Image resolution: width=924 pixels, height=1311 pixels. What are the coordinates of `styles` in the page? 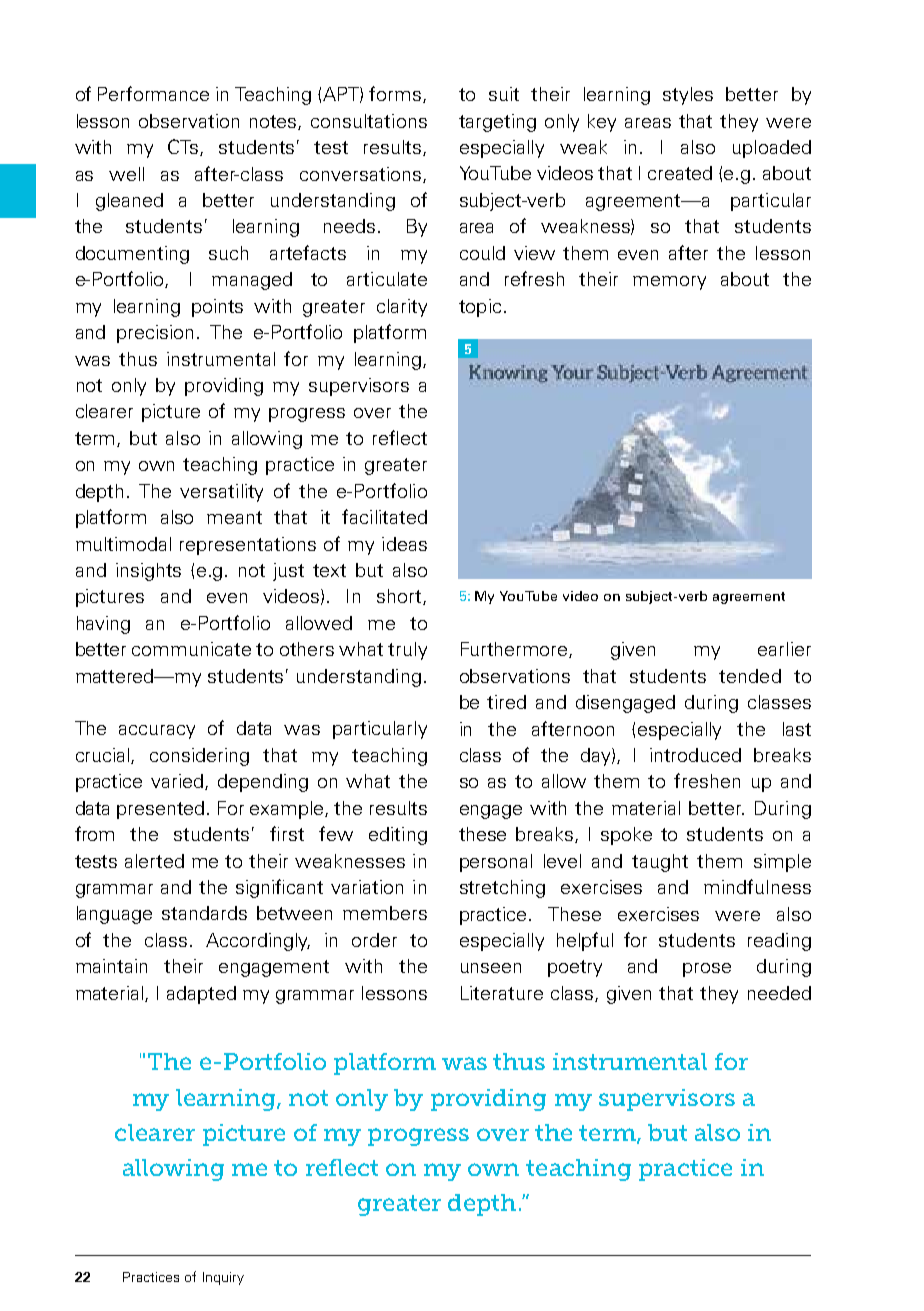 It's located at (688, 96).
